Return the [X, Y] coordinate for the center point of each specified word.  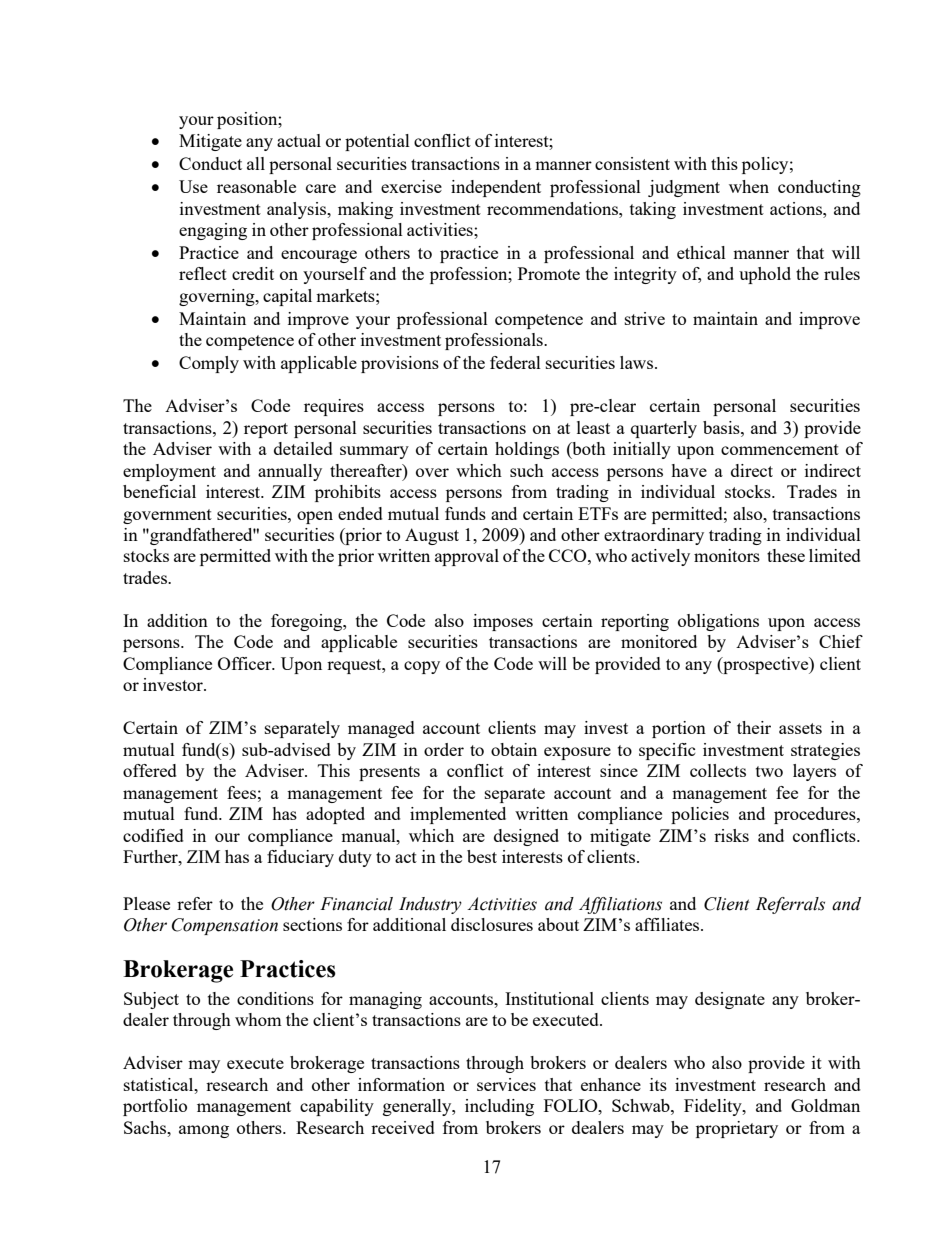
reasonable [256, 186]
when [749, 186]
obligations [718, 622]
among [204, 1131]
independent [496, 188]
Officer [246, 663]
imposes [503, 622]
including [499, 1107]
